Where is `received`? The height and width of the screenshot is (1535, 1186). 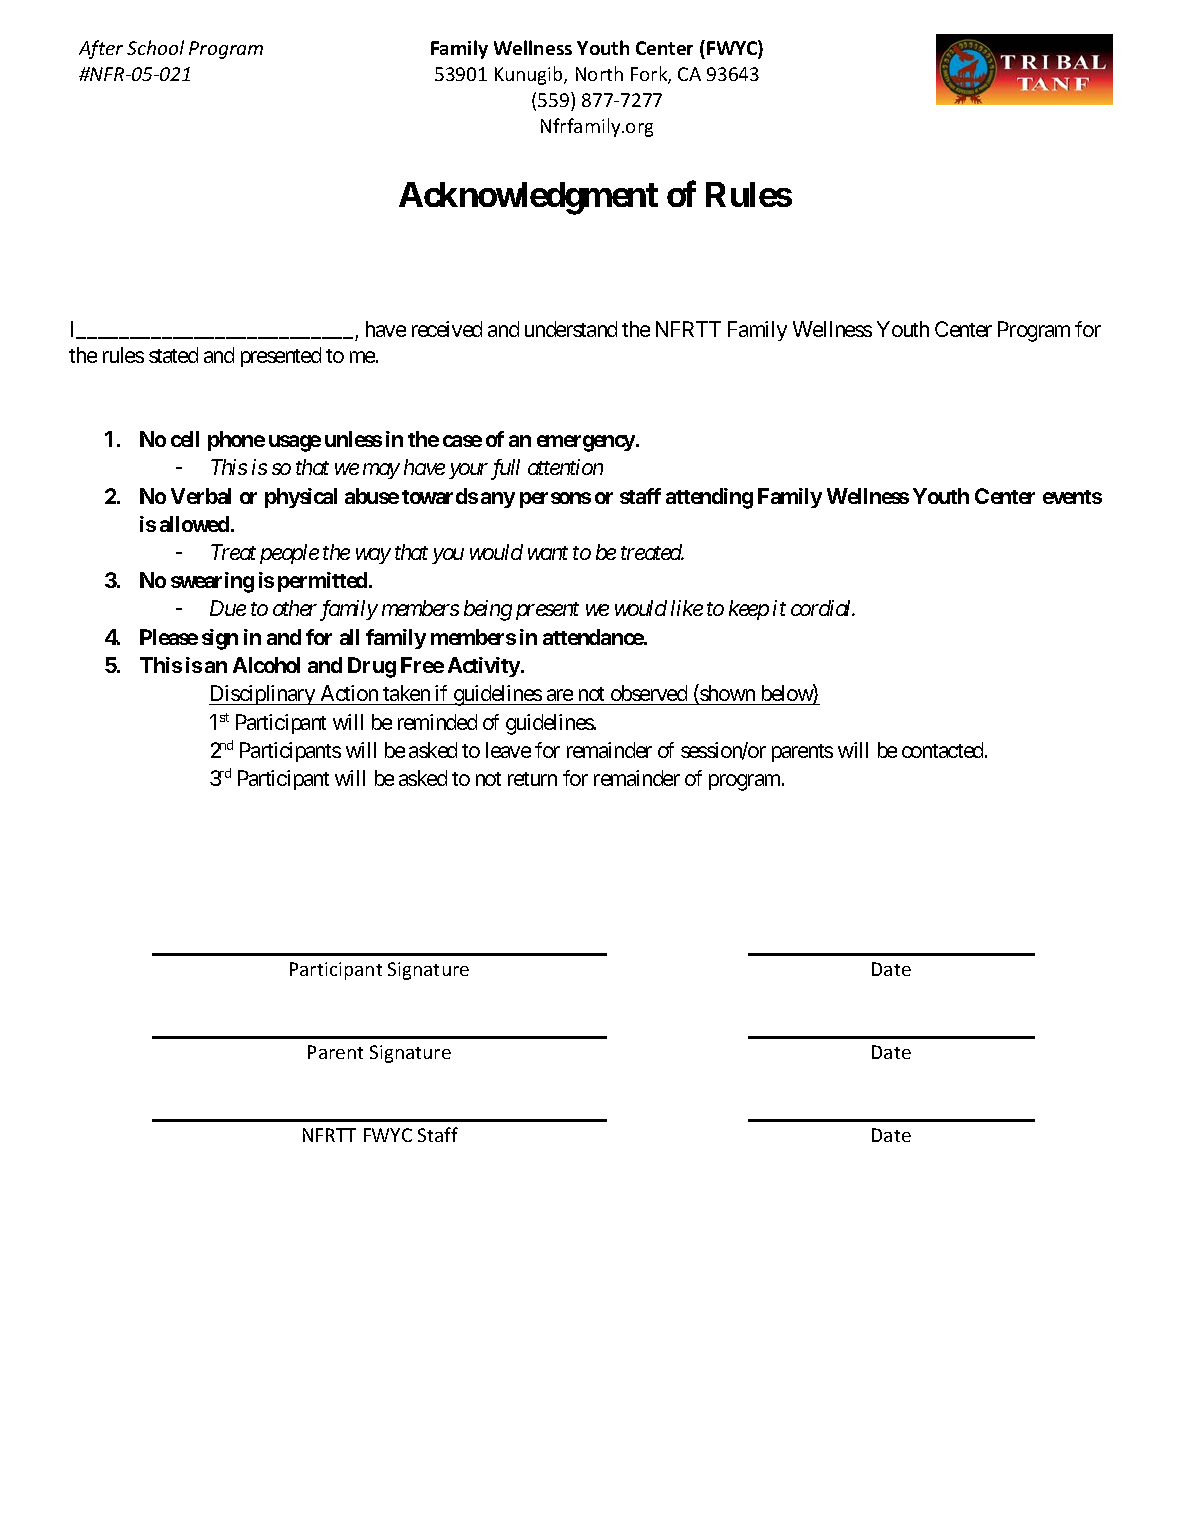 received is located at coordinates (447, 329).
